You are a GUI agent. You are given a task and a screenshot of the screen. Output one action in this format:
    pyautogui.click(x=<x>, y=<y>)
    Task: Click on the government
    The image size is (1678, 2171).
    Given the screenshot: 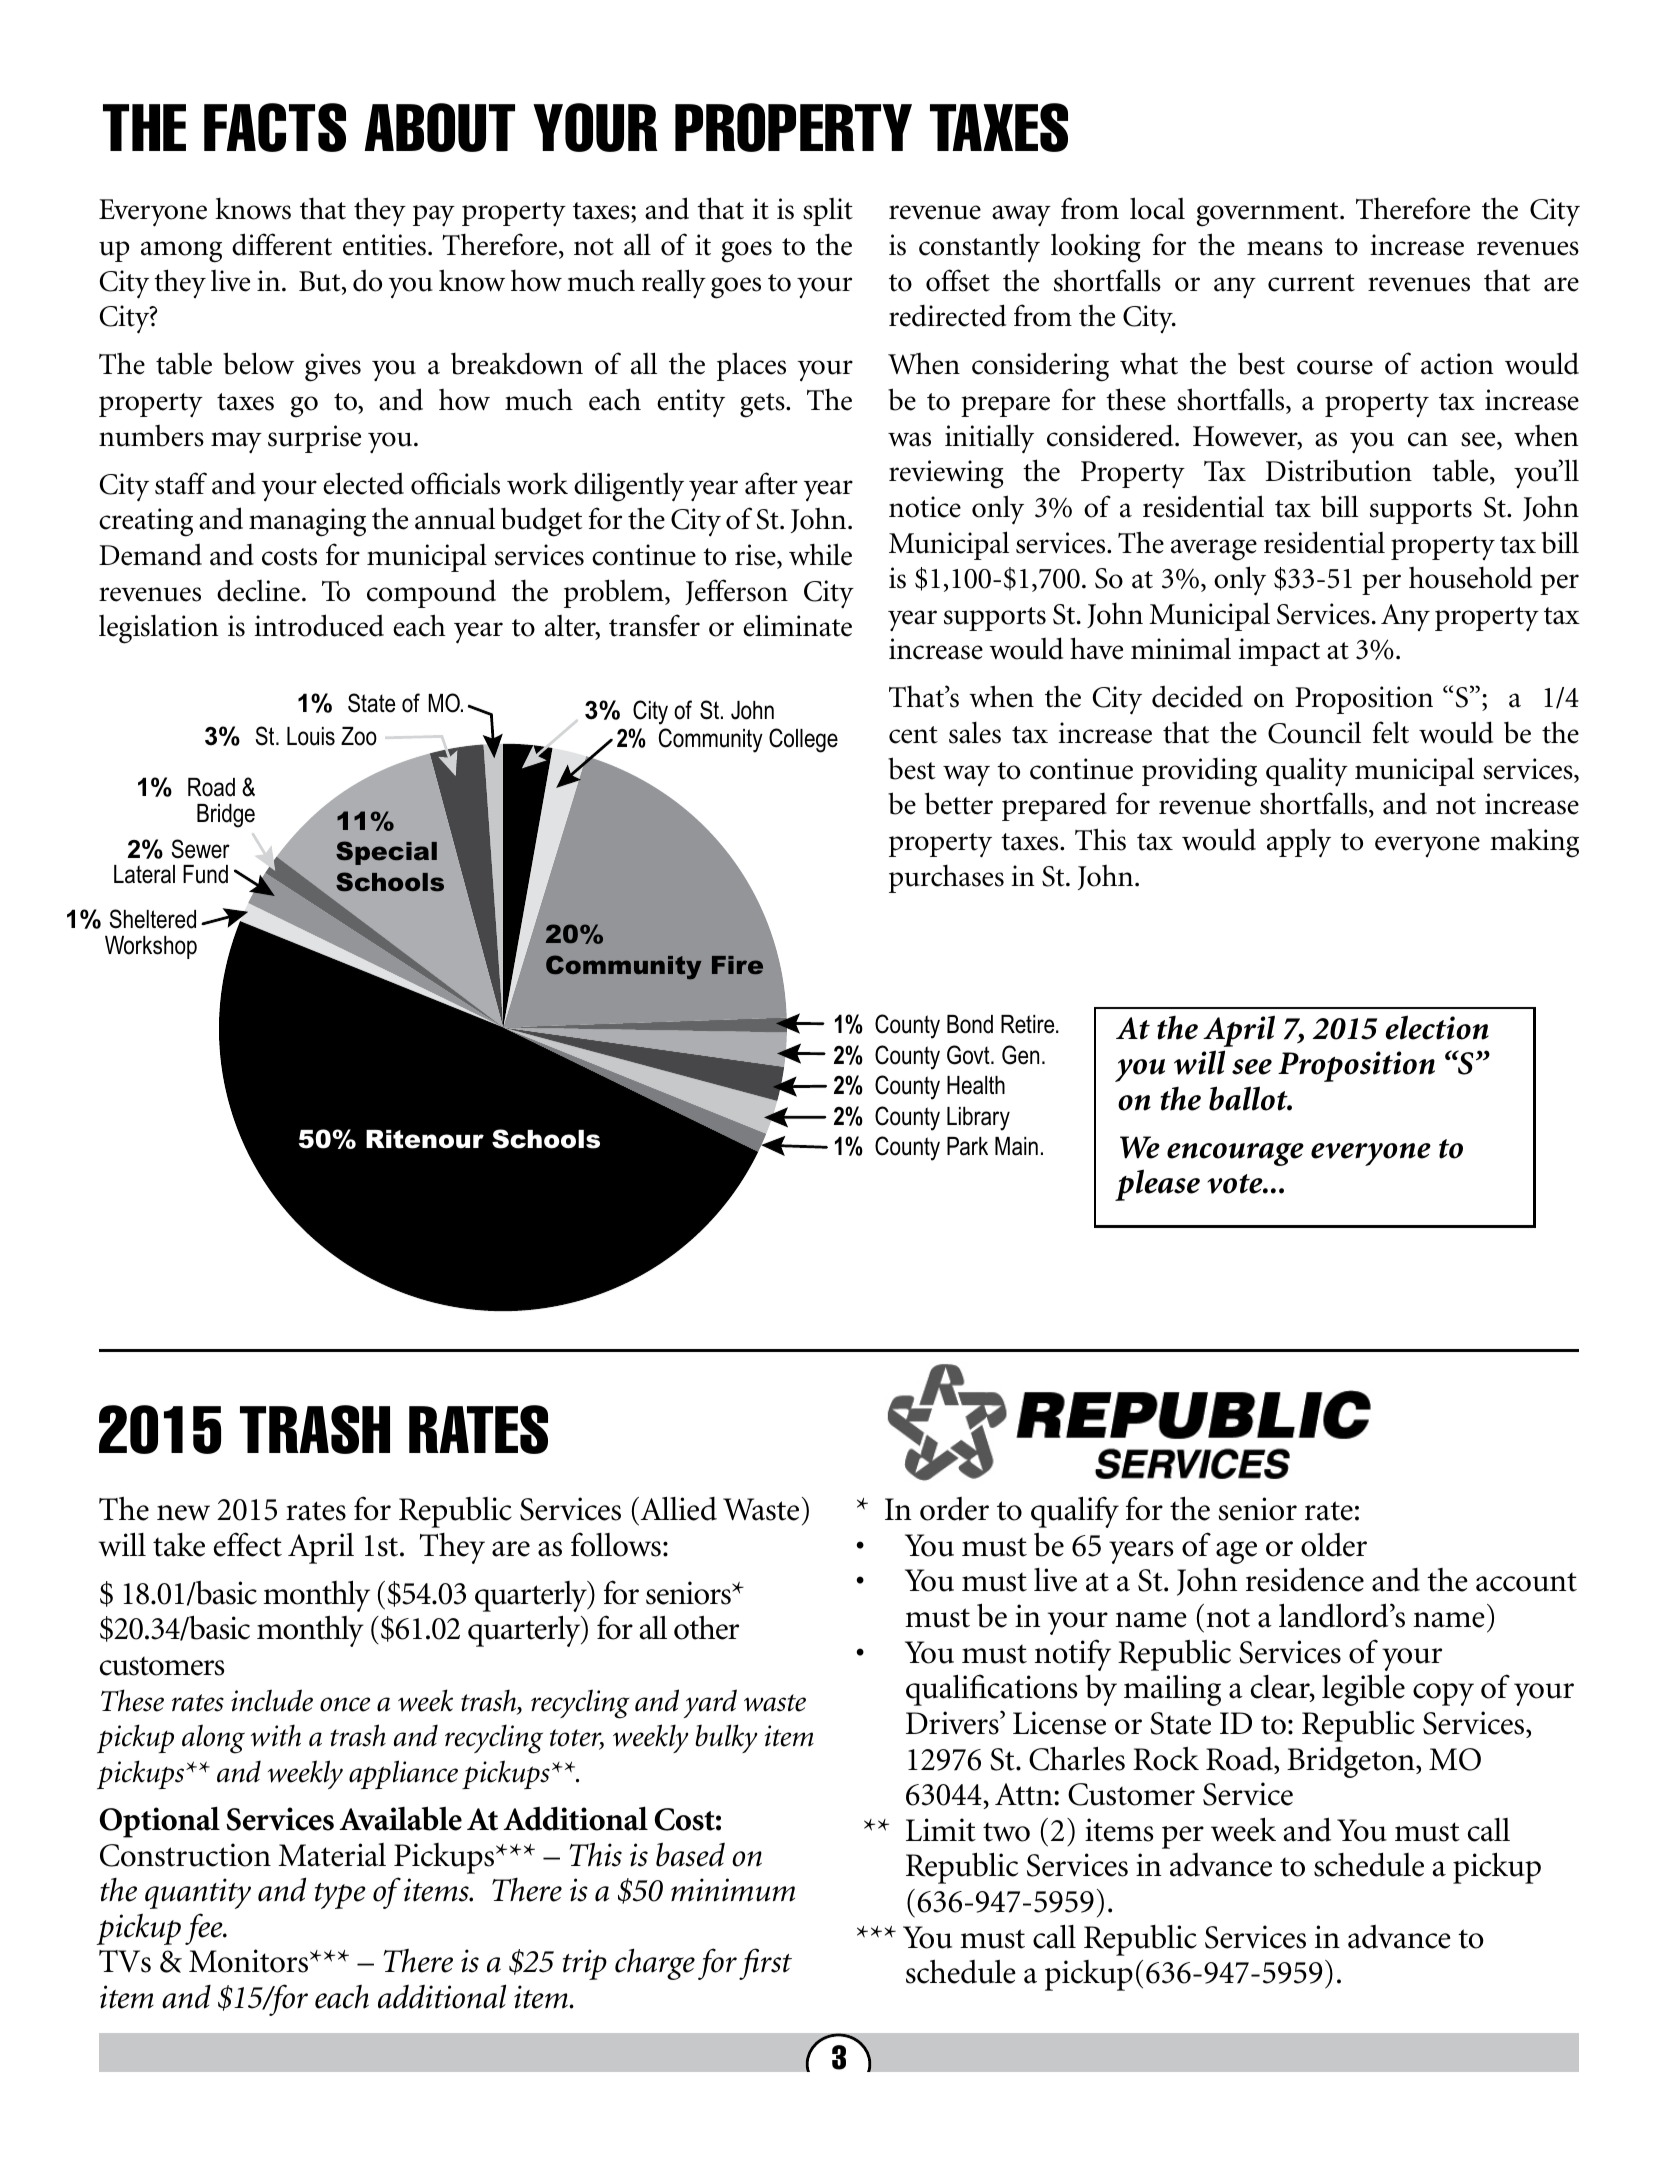 What is the action you would take?
    pyautogui.click(x=1269, y=214)
